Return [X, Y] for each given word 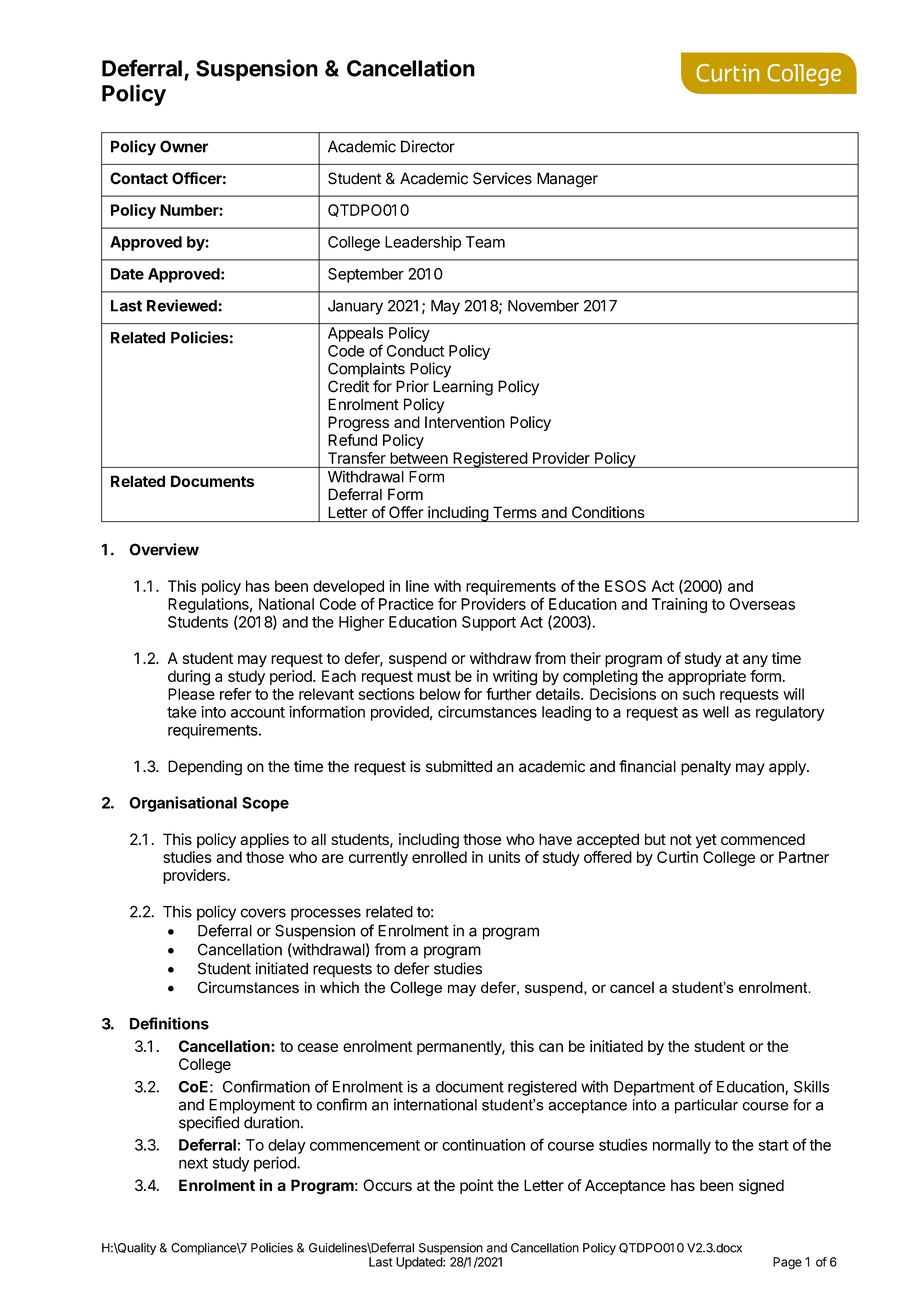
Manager [567, 180]
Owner [184, 146]
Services [502, 178]
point [477, 1186]
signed [761, 1187]
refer [236, 694]
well [716, 712]
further [509, 694]
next [193, 1163]
